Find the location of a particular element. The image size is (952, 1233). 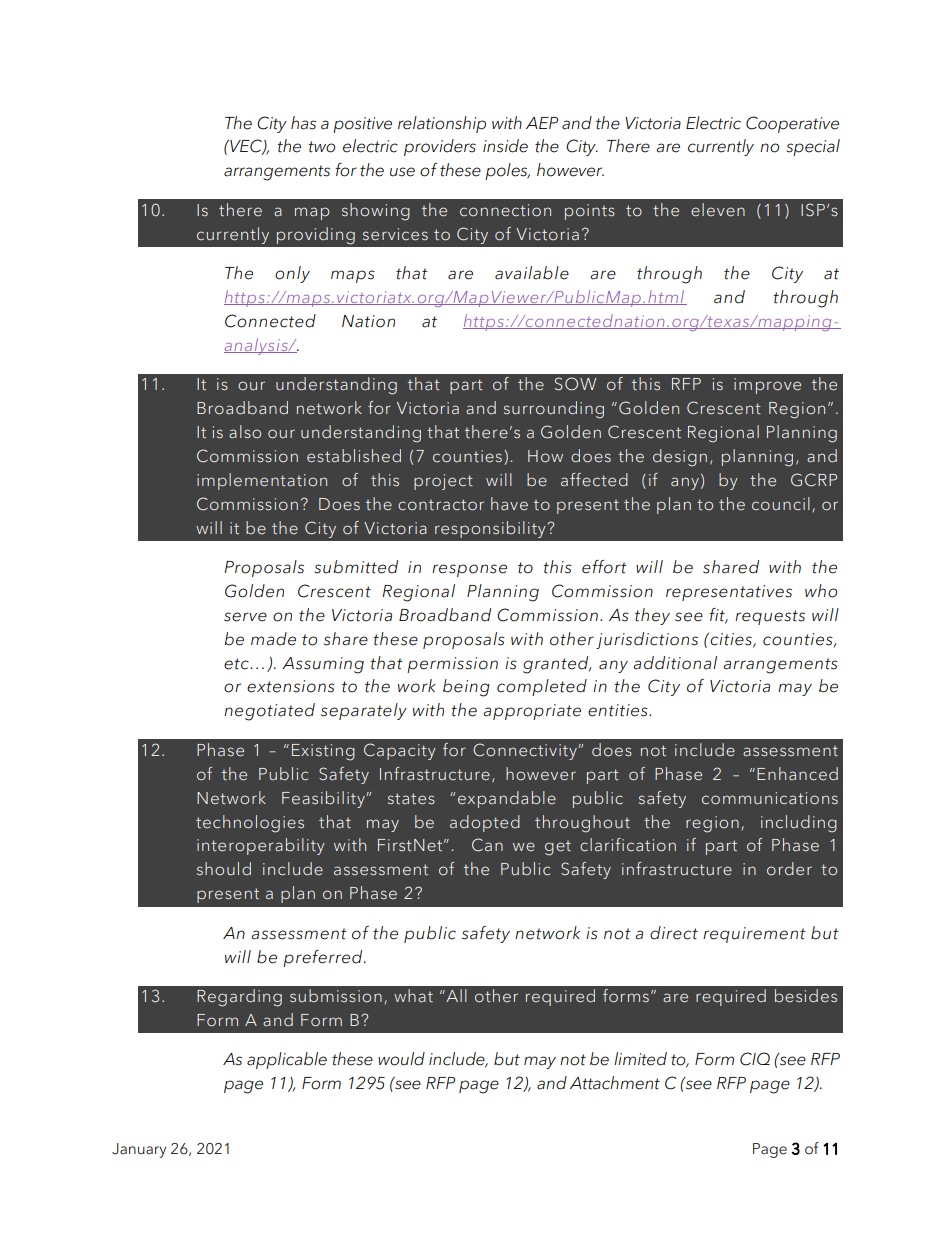

inside is located at coordinates (505, 146).
